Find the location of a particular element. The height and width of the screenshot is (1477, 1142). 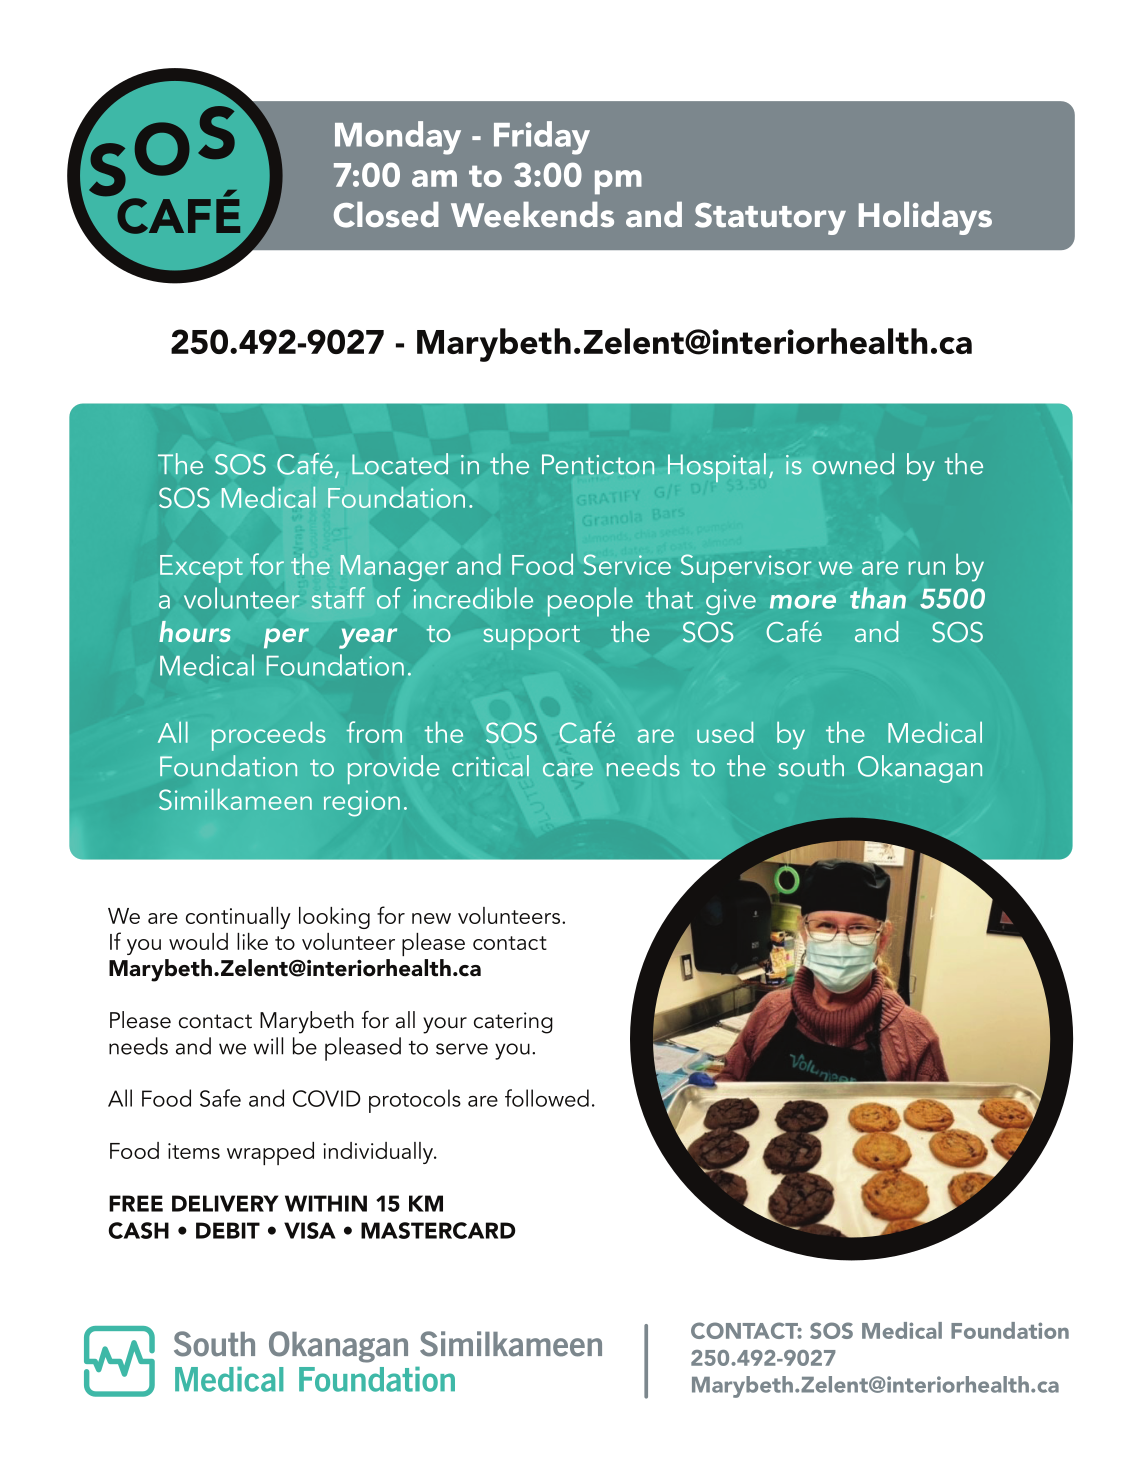

south is located at coordinates (811, 766).
